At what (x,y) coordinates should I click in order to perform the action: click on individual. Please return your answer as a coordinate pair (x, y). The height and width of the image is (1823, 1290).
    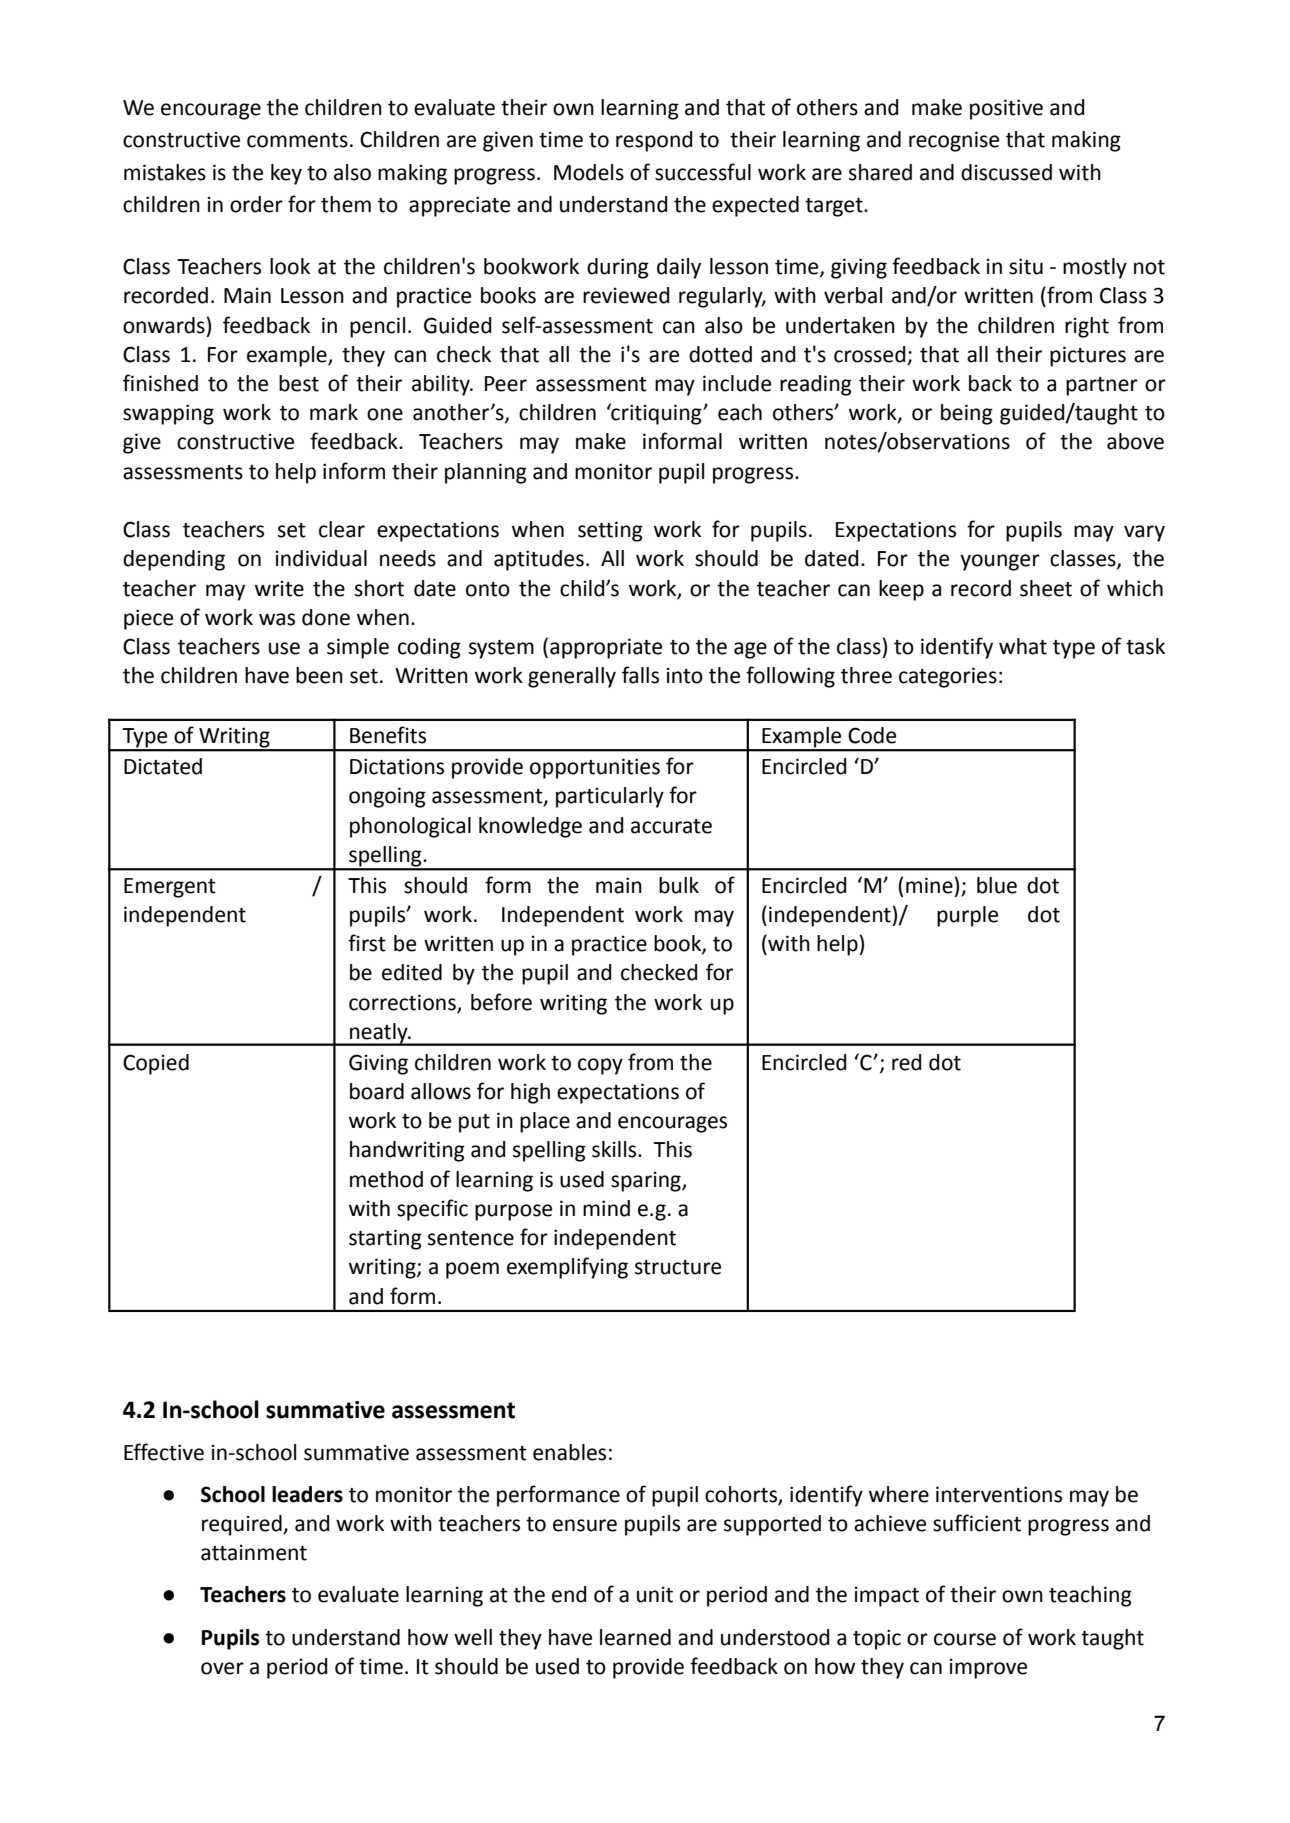
    Looking at the image, I should click on (321, 558).
